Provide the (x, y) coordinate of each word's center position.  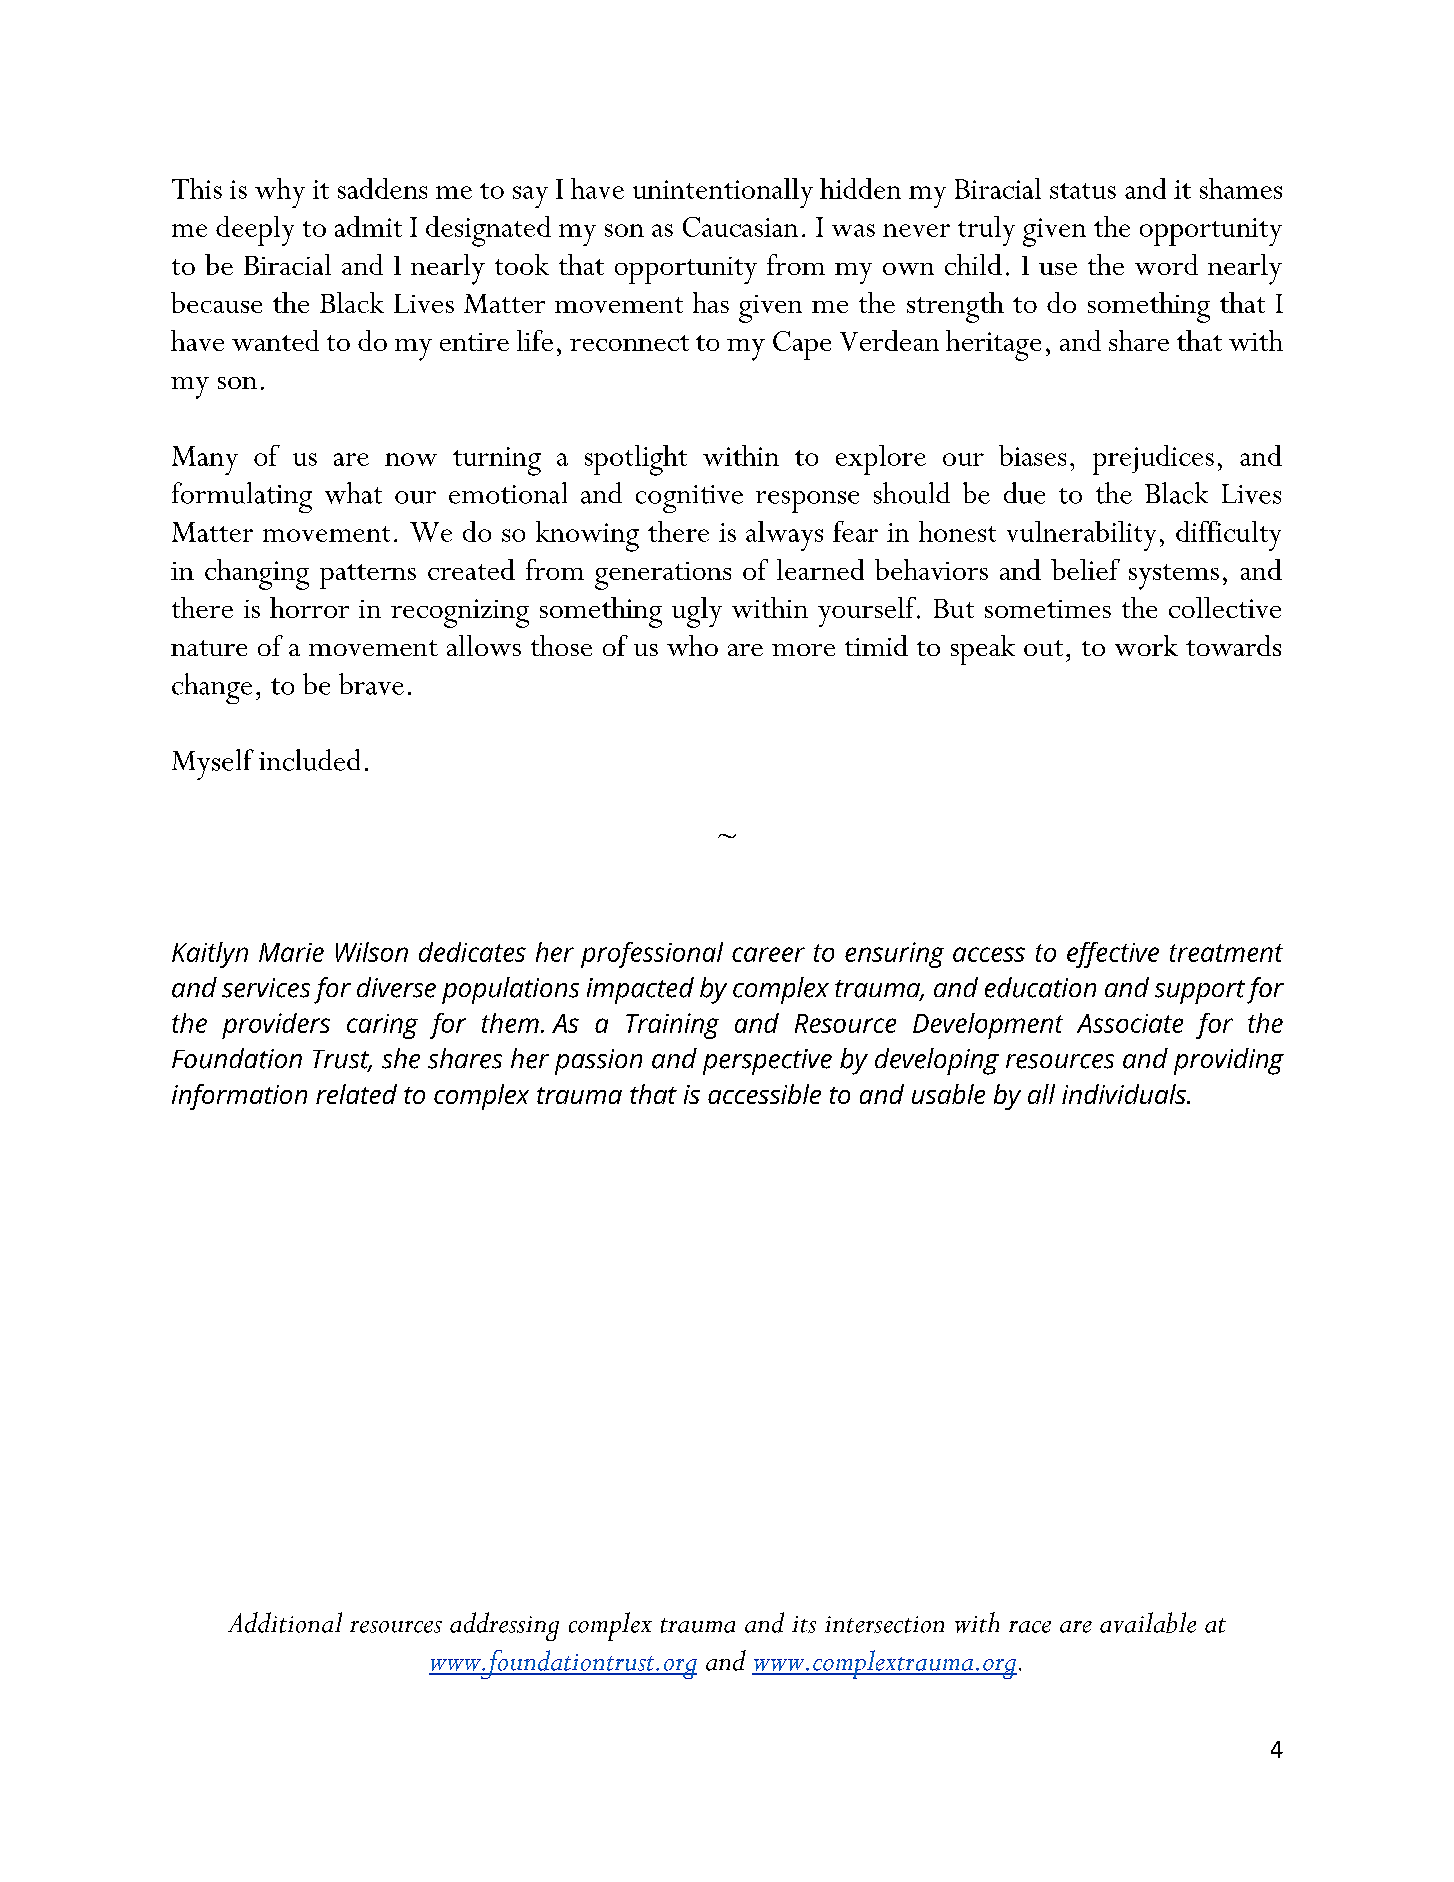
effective (1113, 955)
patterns (368, 576)
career (768, 954)
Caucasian (740, 227)
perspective (767, 1062)
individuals (1125, 1094)
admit (368, 226)
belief (1085, 569)
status (1083, 191)
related (356, 1094)
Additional (285, 1622)
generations (663, 576)
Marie (291, 952)
